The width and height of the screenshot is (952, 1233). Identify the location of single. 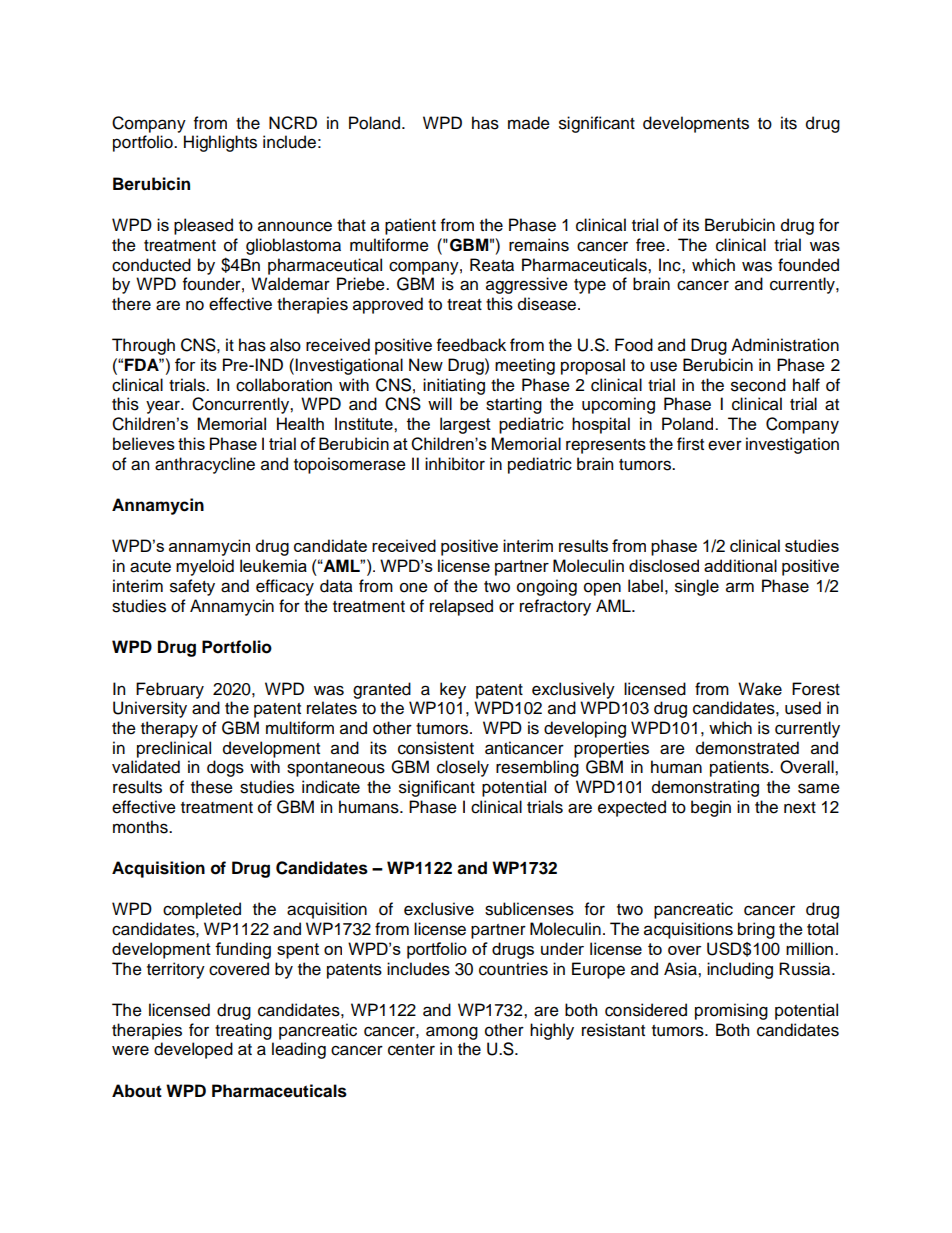
(697, 587).
